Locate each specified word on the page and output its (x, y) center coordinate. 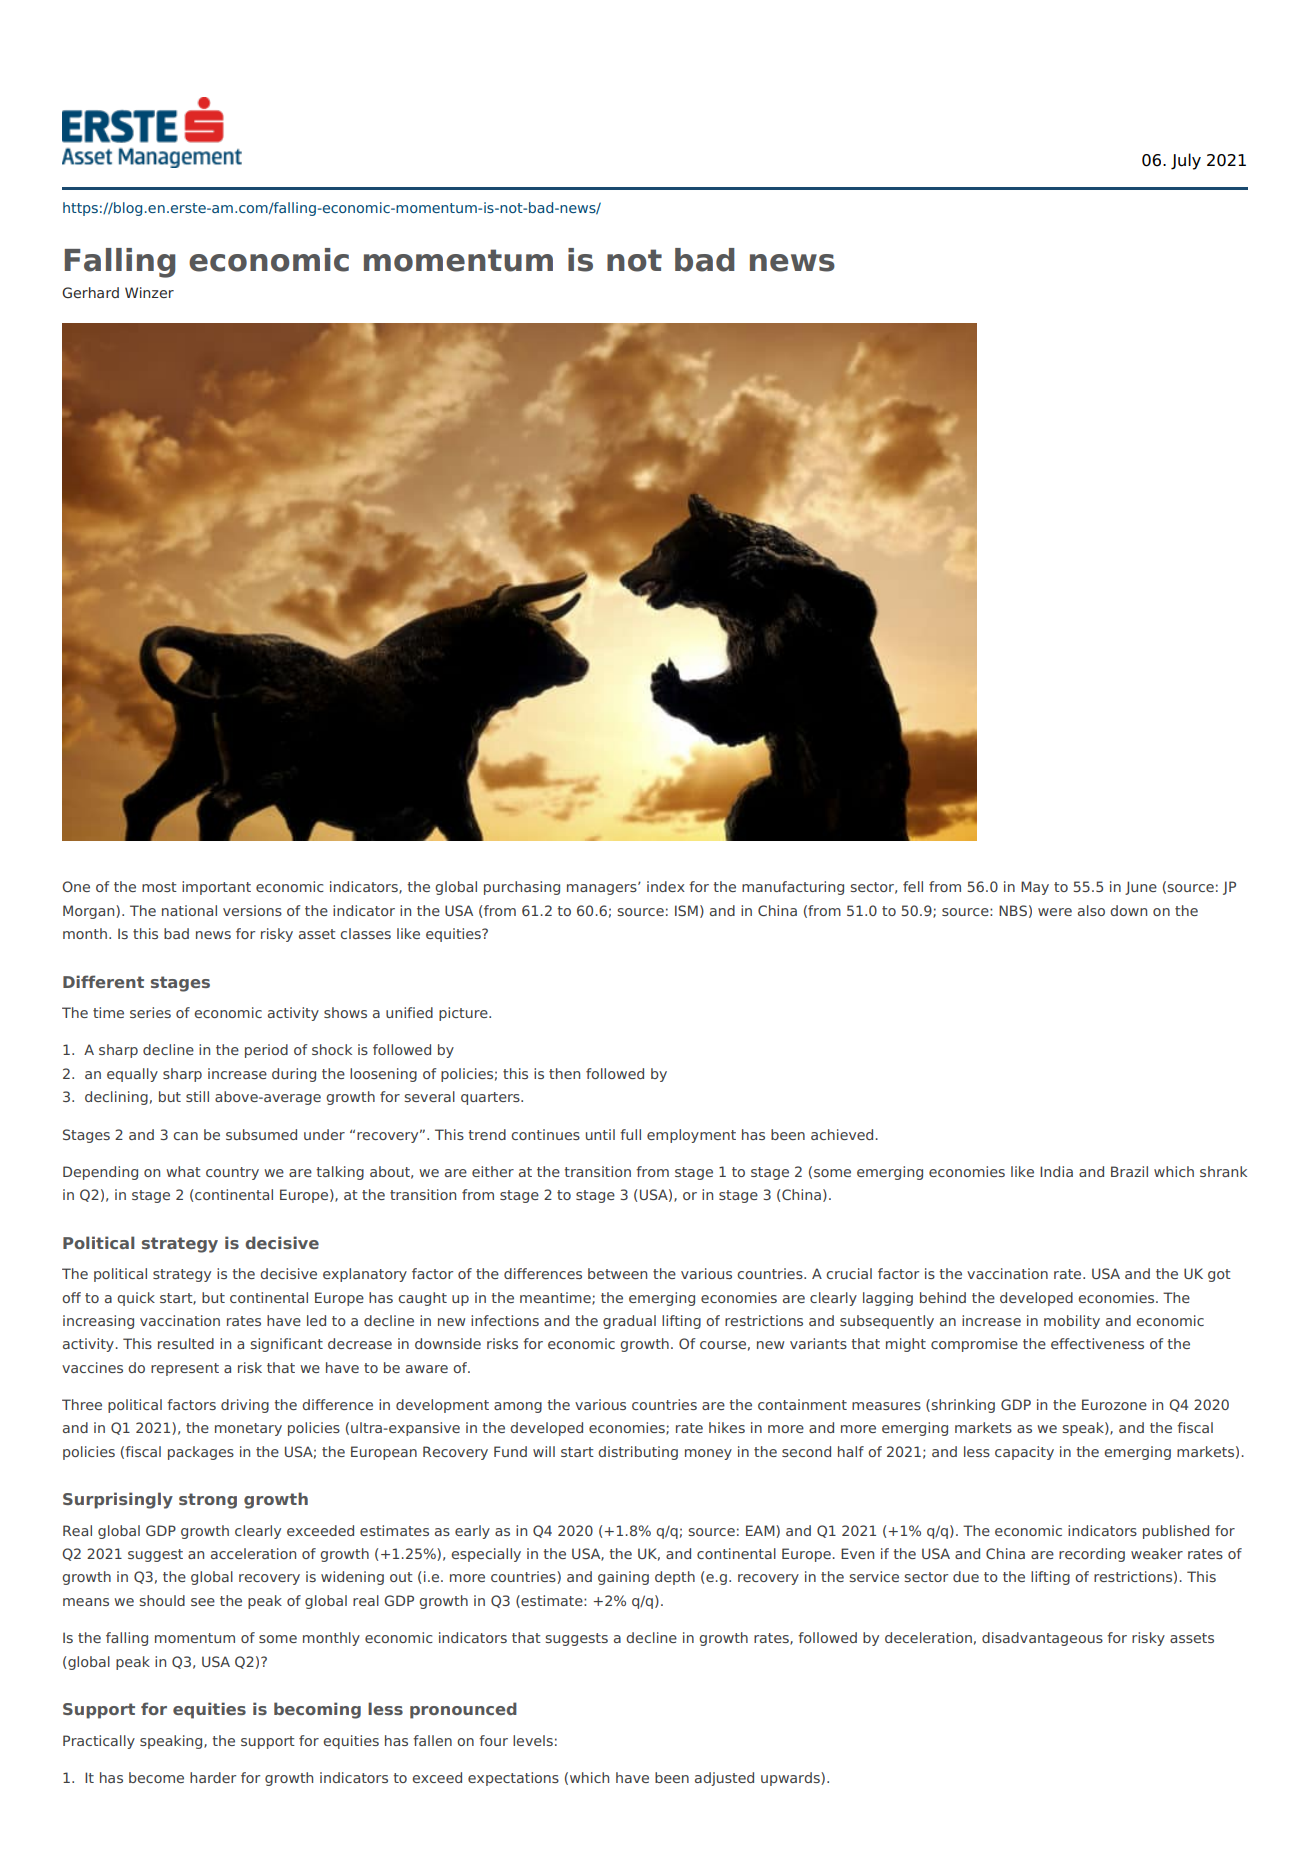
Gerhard (90, 292)
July (1186, 161)
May (1035, 888)
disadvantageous (1042, 1639)
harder (213, 1777)
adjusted (724, 1779)
